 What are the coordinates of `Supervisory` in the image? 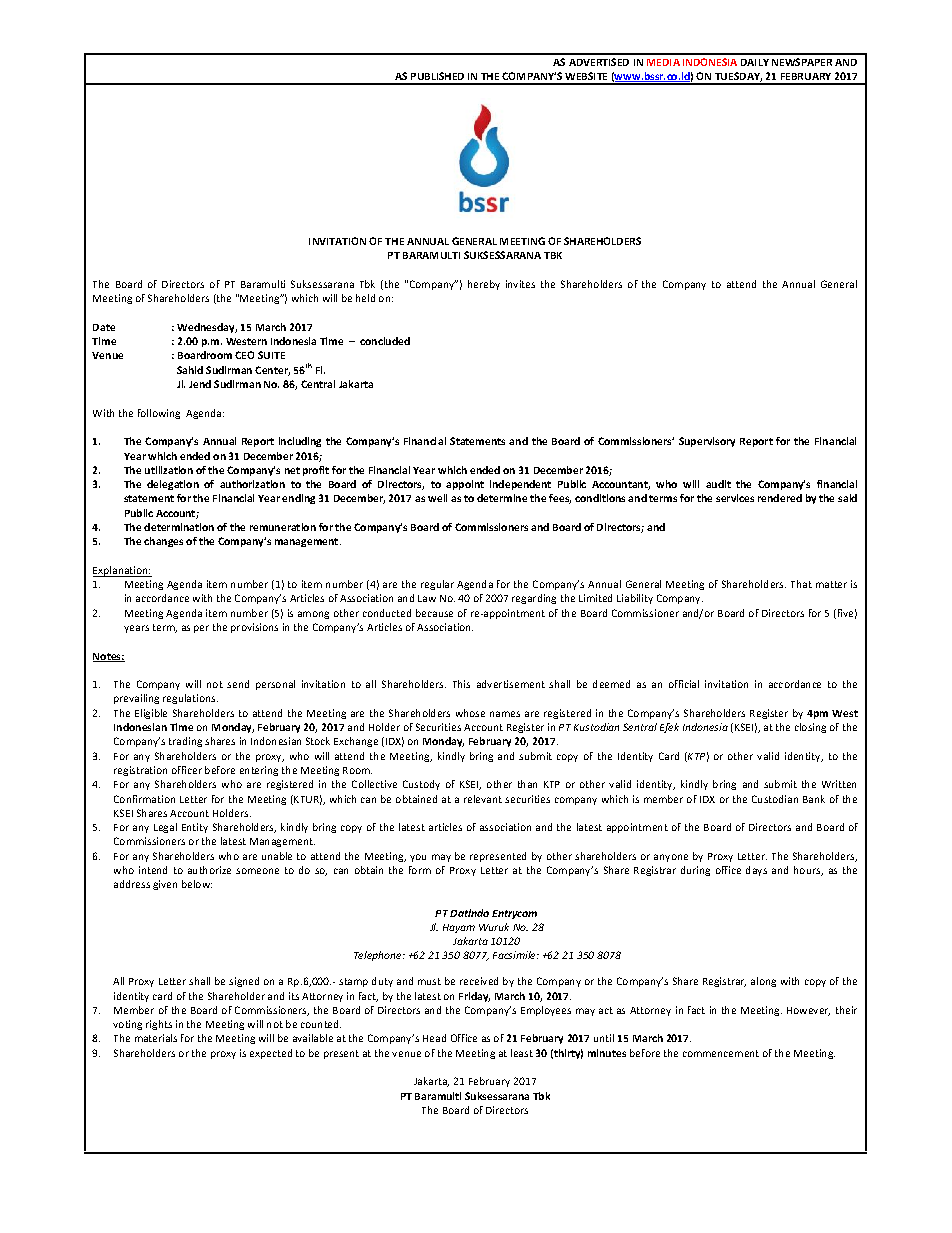 It's located at (707, 442).
